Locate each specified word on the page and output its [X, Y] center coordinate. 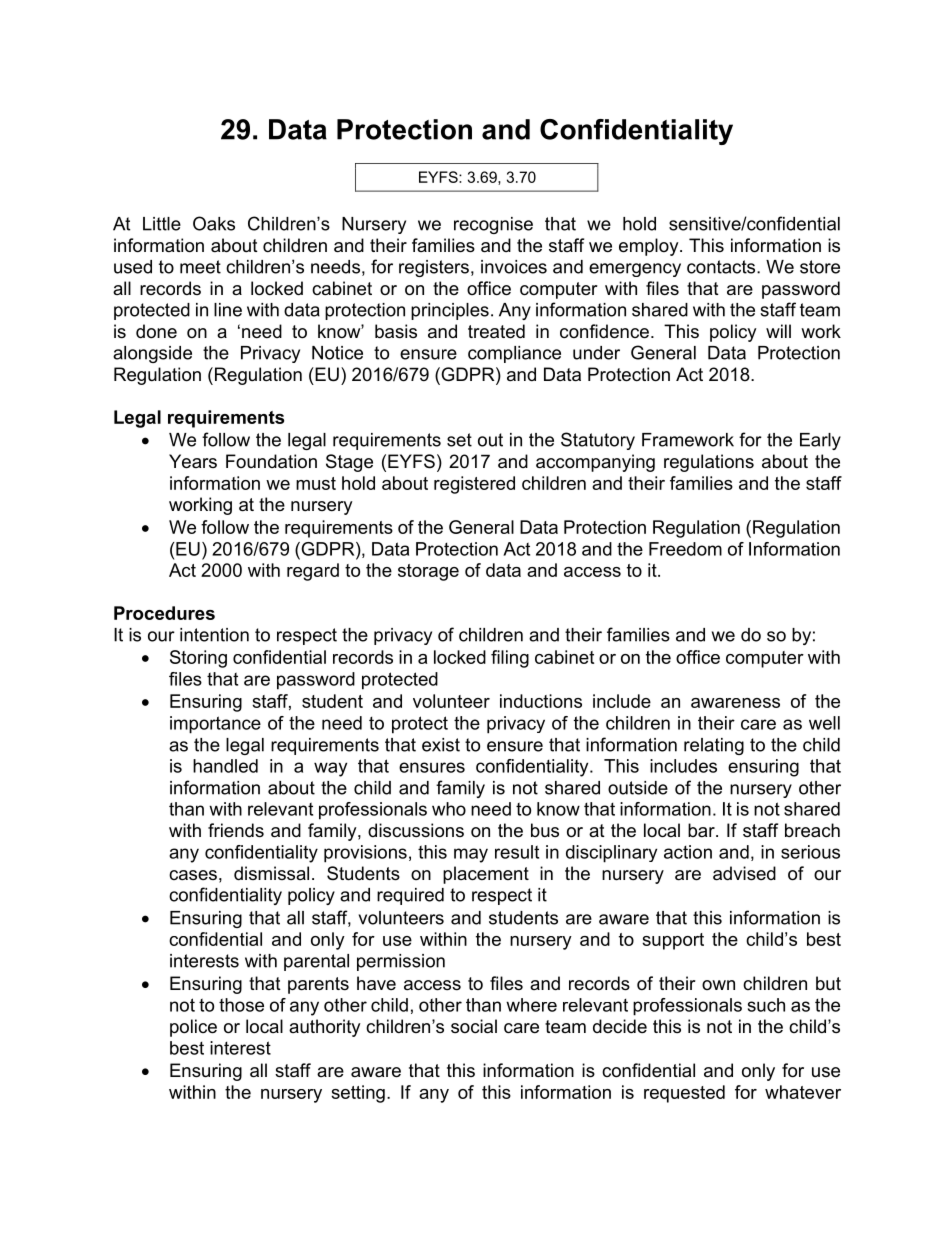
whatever [803, 1092]
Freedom [685, 549]
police [193, 1028]
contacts [722, 267]
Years [193, 461]
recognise [493, 225]
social [474, 1026]
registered [474, 485]
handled [225, 766]
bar [702, 830]
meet [200, 267]
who [449, 809]
